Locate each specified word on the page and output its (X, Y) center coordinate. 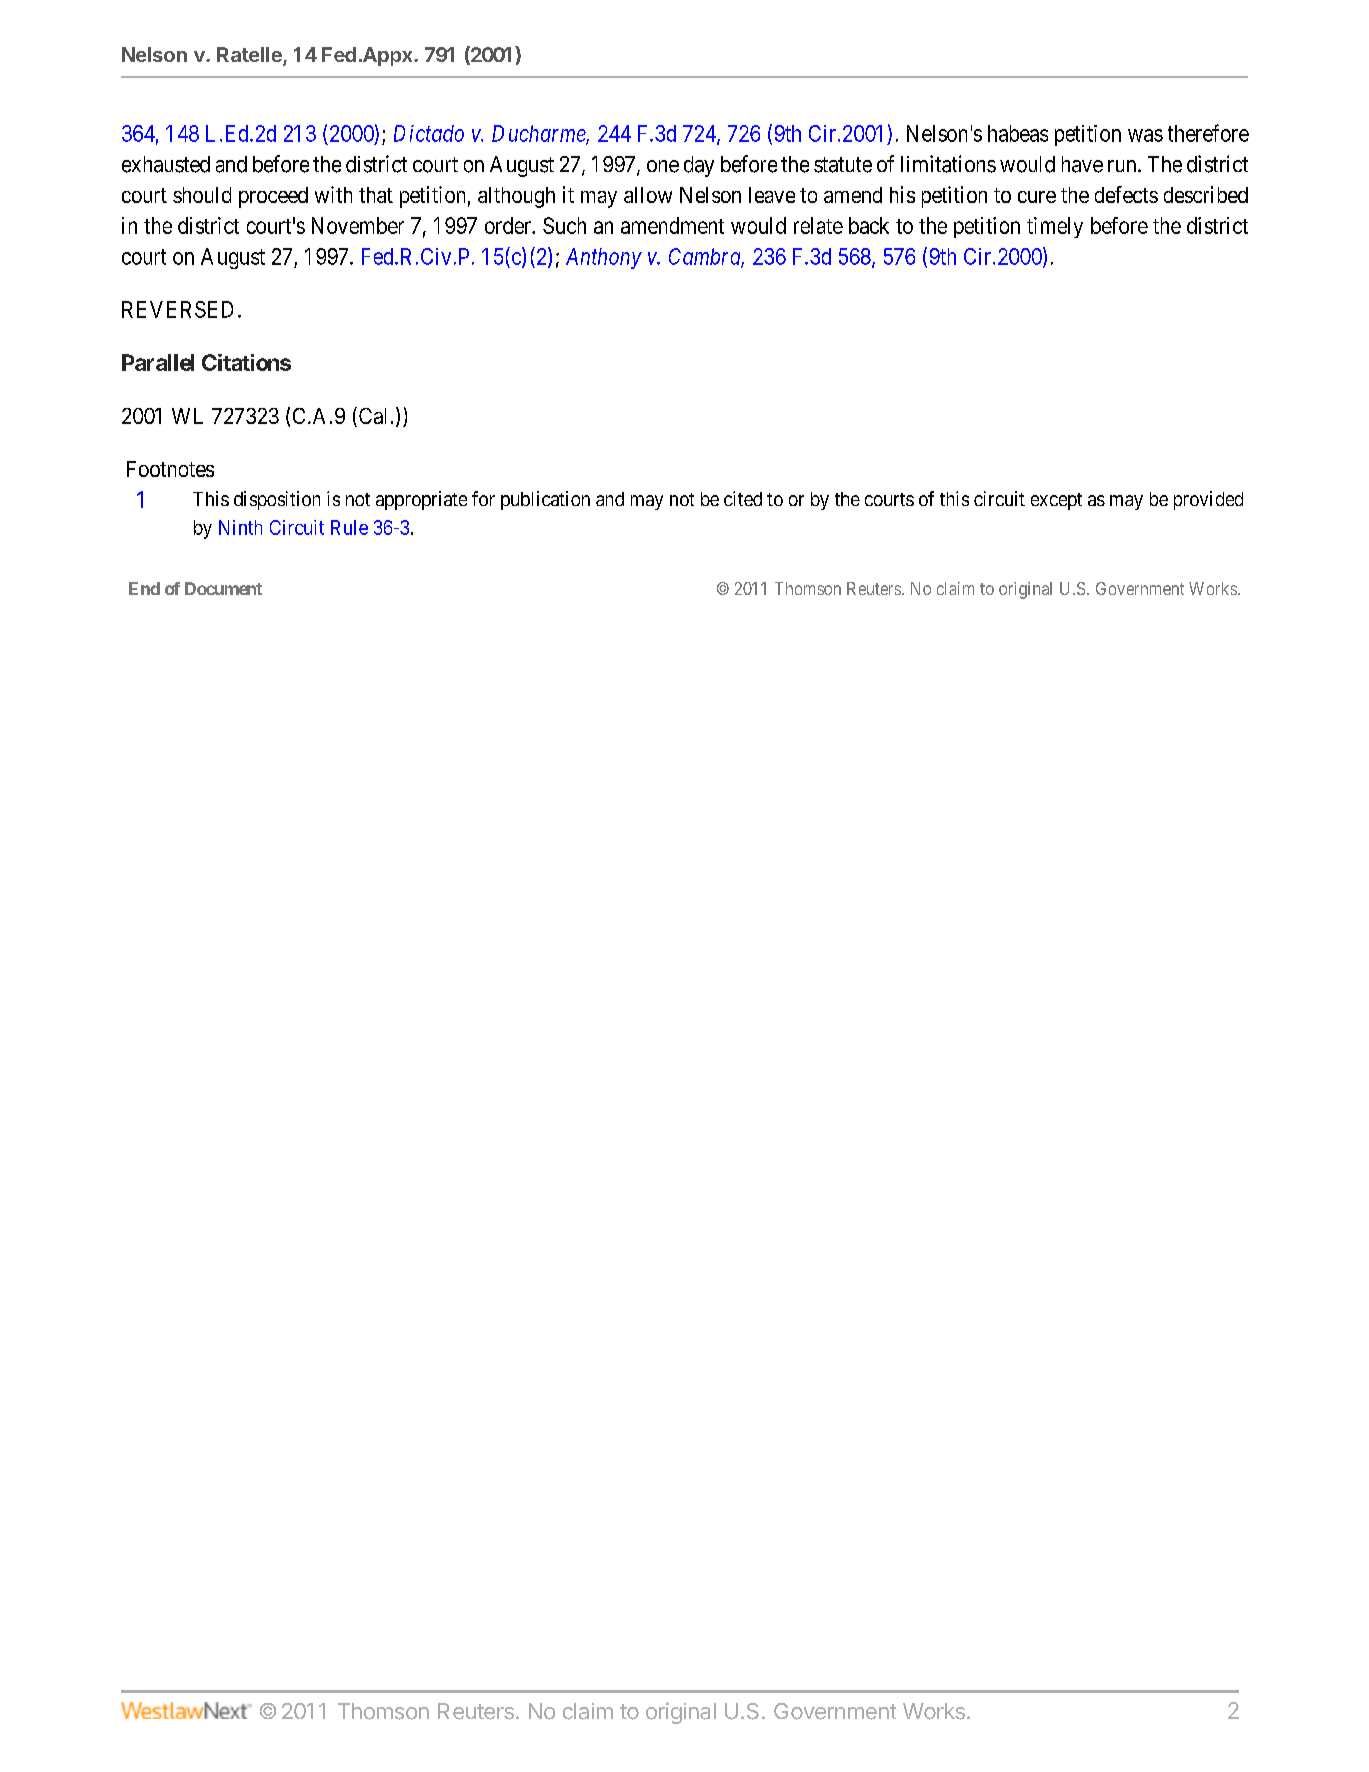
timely (1055, 227)
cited (743, 498)
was (1145, 135)
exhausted (166, 164)
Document (223, 588)
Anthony (604, 258)
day (699, 166)
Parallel (158, 362)
